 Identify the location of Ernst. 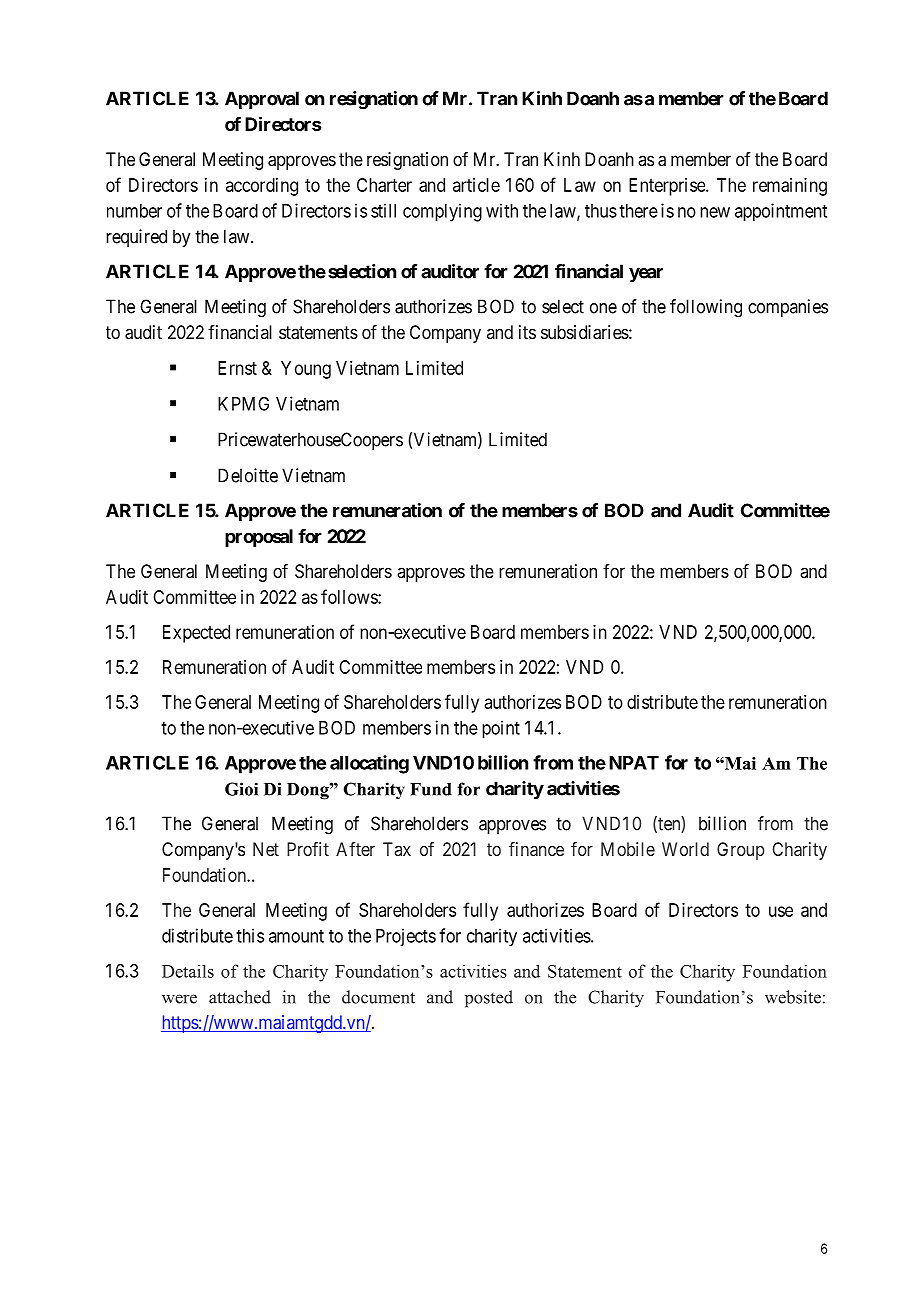
(237, 368).
